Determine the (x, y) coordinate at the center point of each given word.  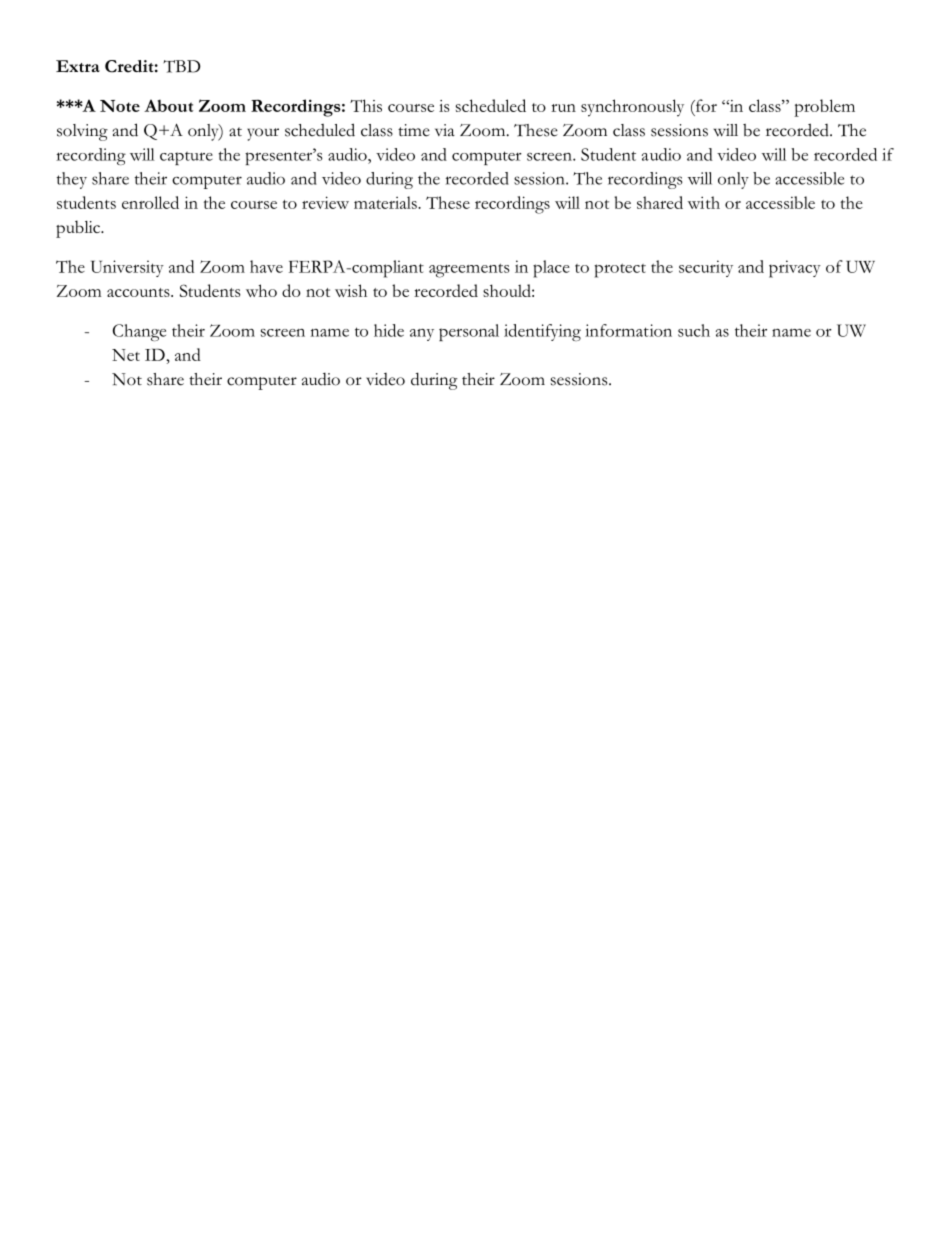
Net (126, 355)
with (704, 202)
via (445, 130)
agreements (469, 270)
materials (386, 202)
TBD (182, 66)
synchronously (632, 108)
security (706, 268)
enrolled (150, 202)
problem (824, 108)
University (127, 268)
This (366, 105)
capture (186, 158)
